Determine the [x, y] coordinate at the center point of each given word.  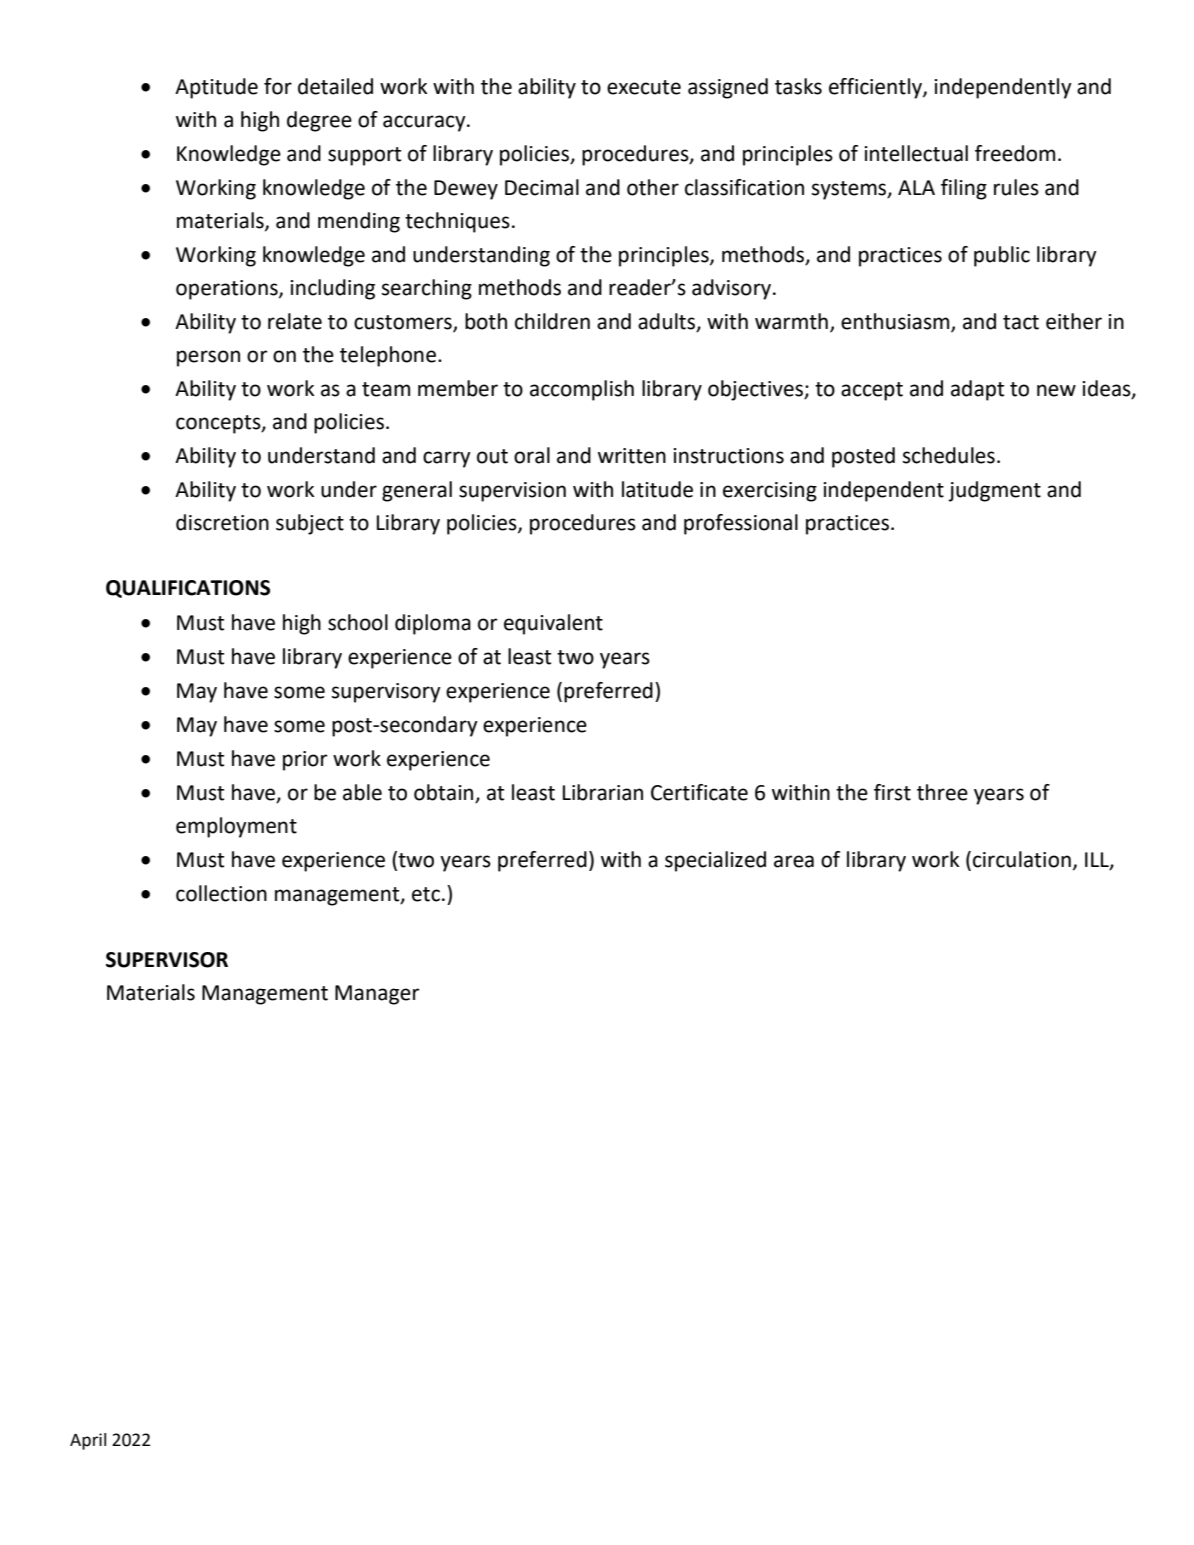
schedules [949, 455]
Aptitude [216, 88]
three [942, 792]
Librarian [603, 792]
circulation [1022, 859]
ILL [1098, 861]
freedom [1015, 153]
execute [644, 87]
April [88, 1441]
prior [305, 761]
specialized [715, 861]
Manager [377, 995]
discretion [222, 522]
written [632, 456]
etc [426, 894]
